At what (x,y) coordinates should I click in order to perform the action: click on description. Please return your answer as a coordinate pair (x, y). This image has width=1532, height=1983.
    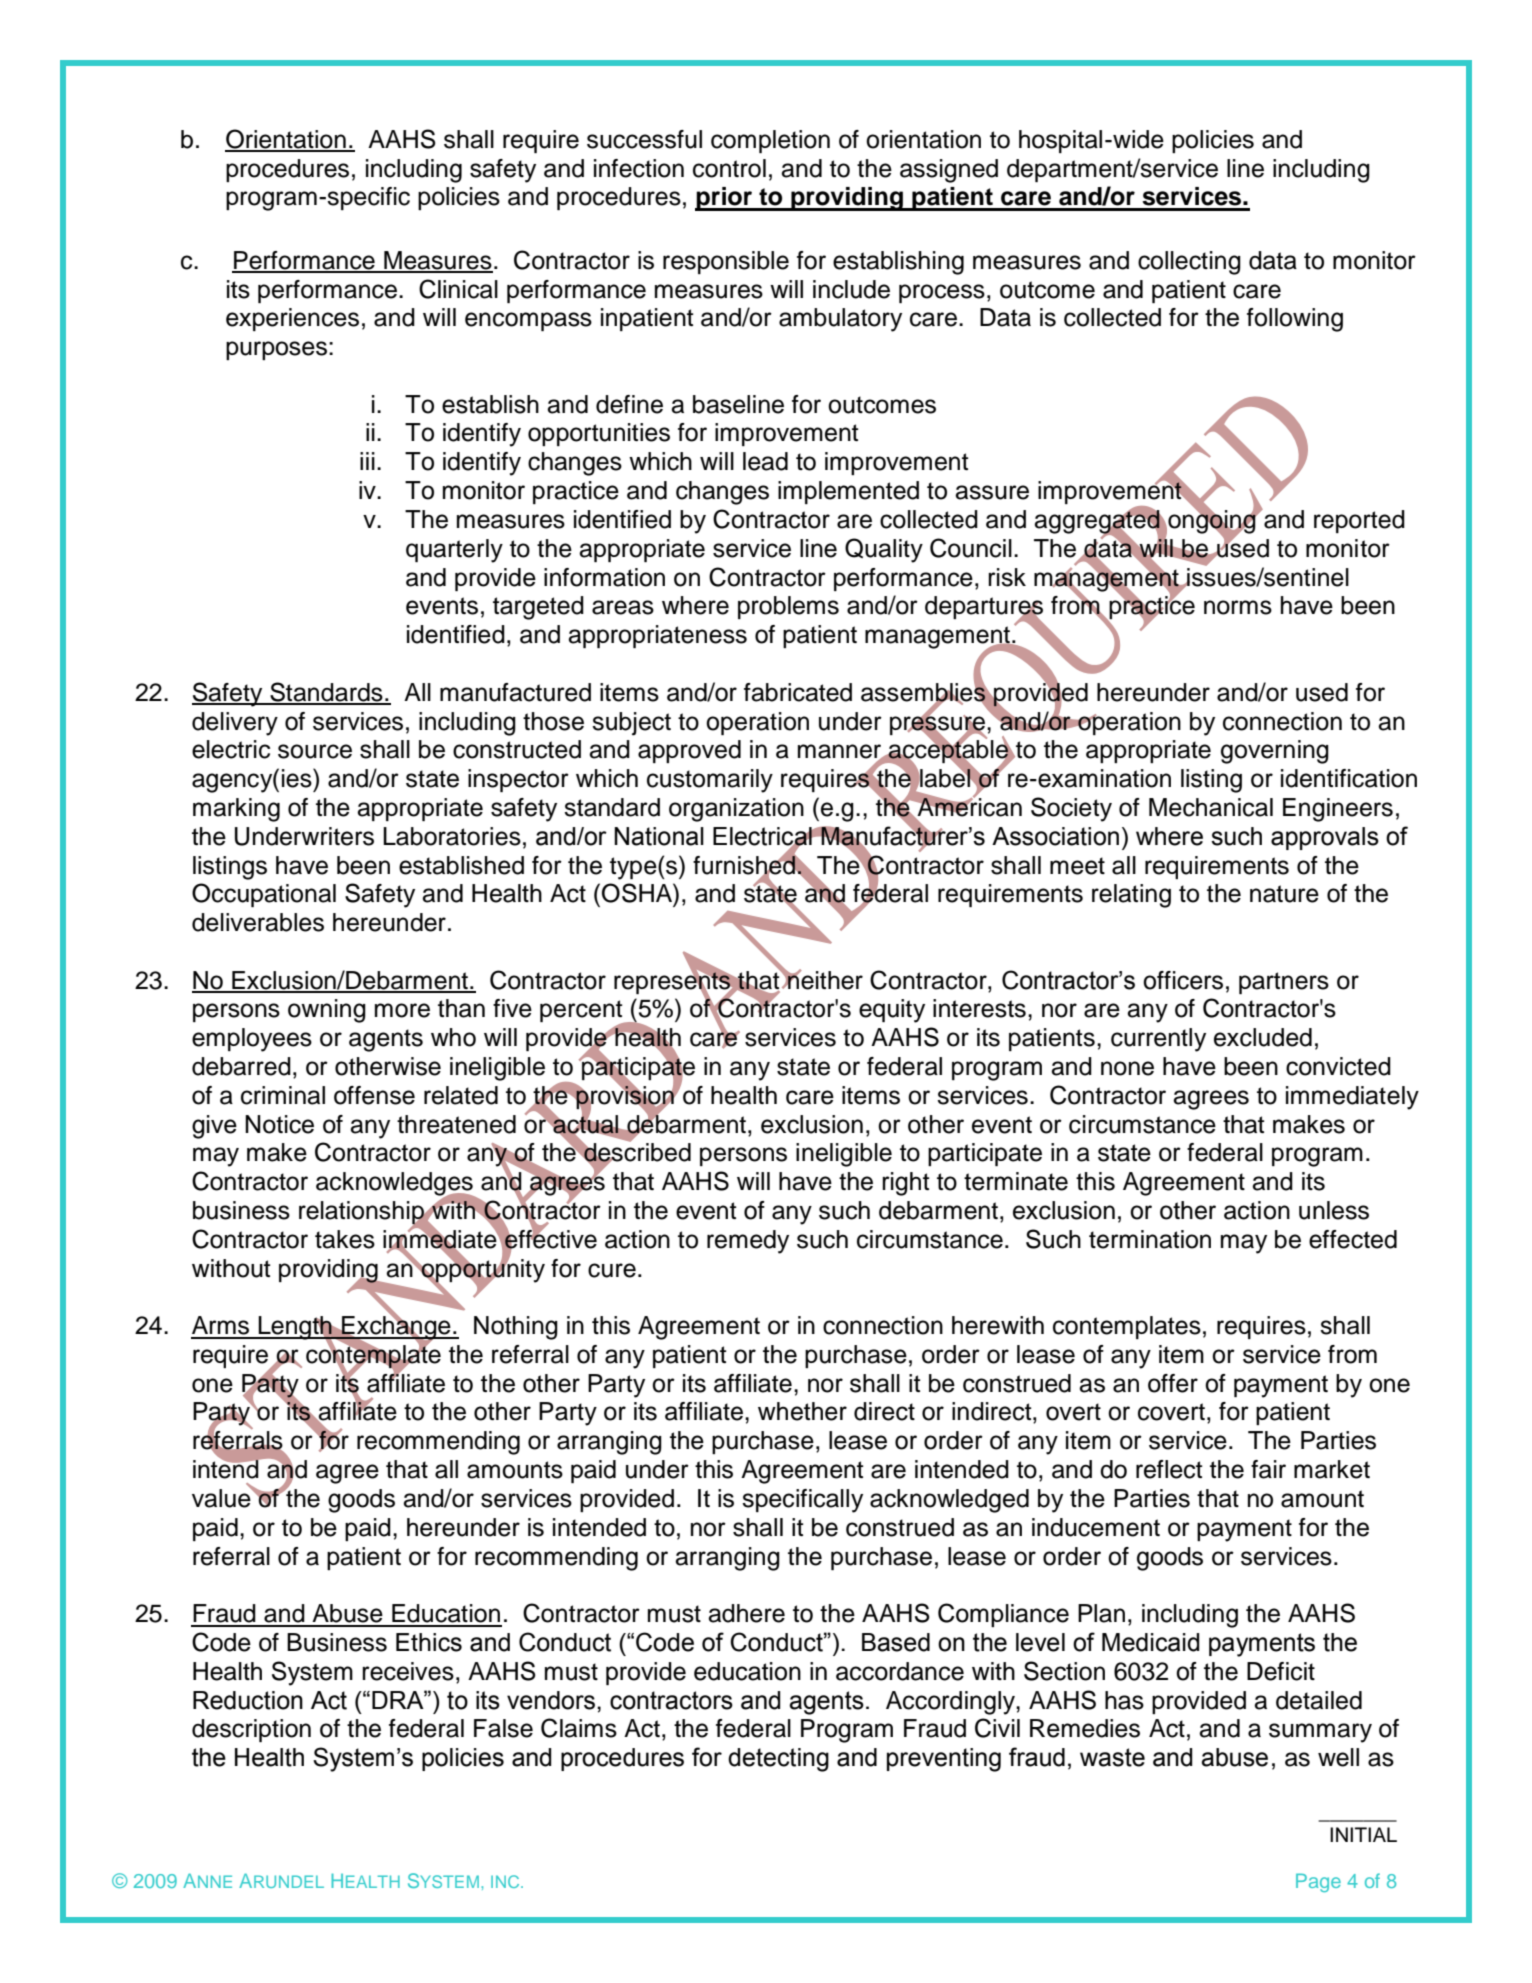
    Looking at the image, I should click on (251, 1730).
